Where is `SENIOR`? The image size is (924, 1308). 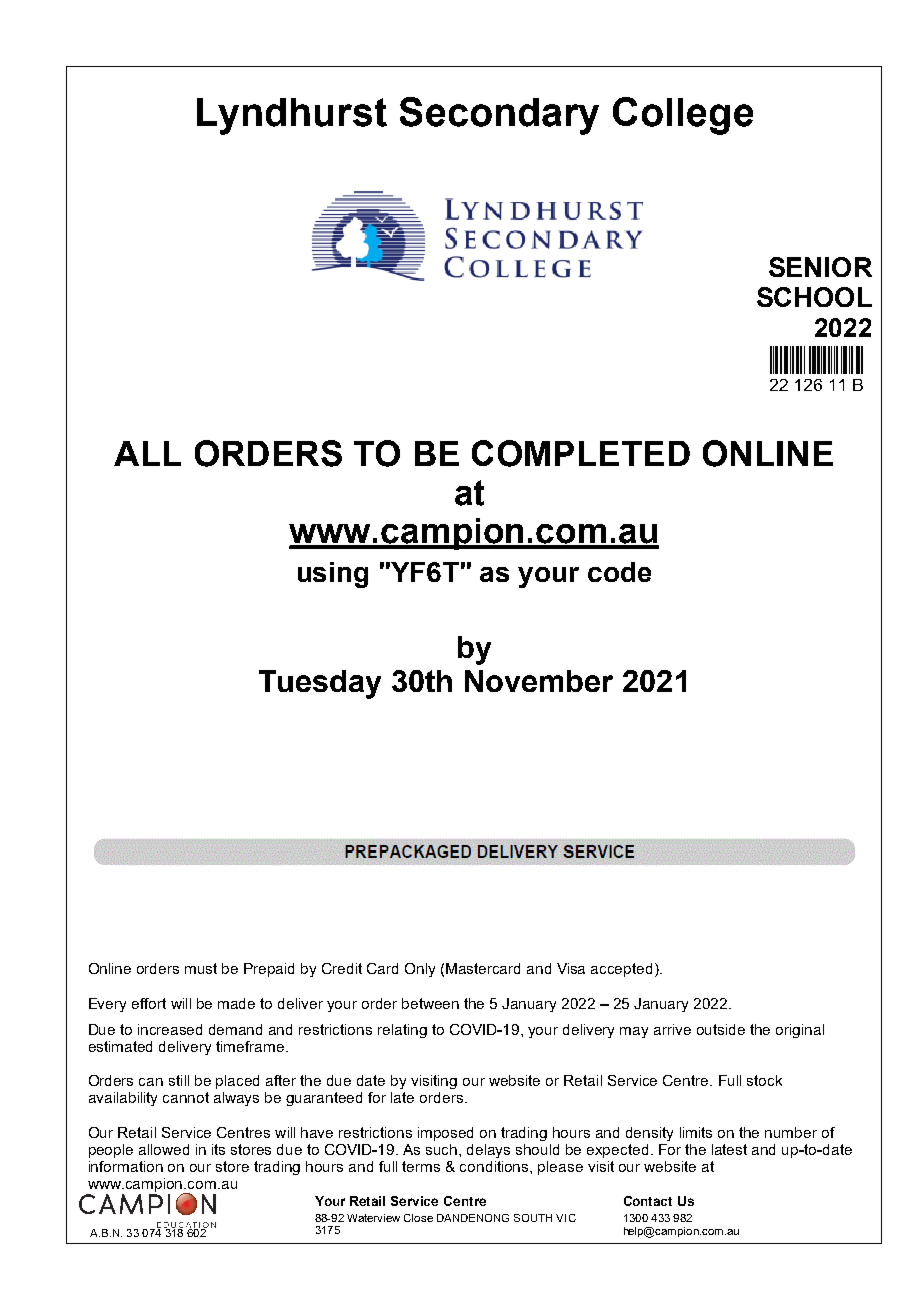 SENIOR is located at coordinates (820, 267).
